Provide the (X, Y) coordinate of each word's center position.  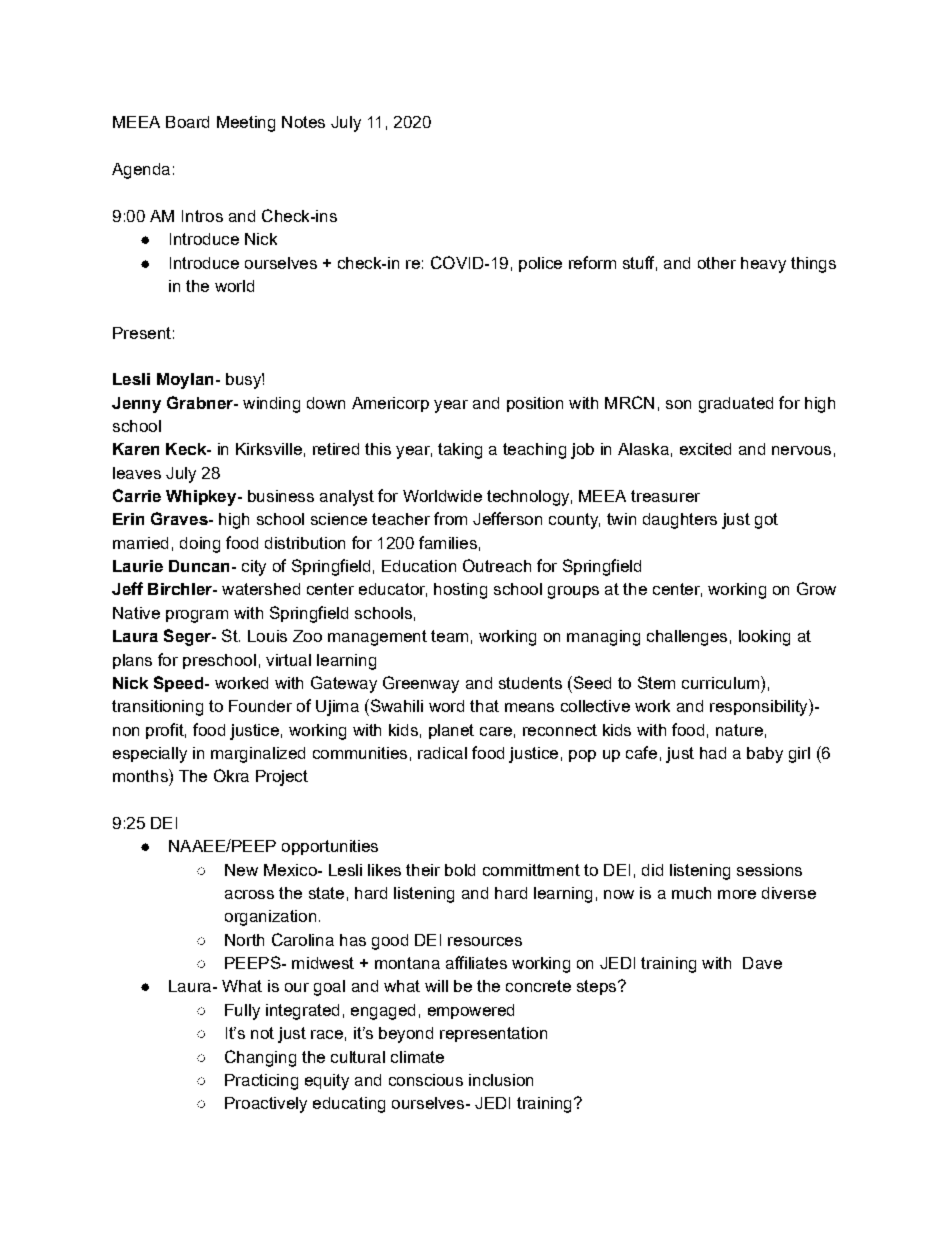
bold (460, 870)
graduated (736, 405)
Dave (762, 963)
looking (764, 638)
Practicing (261, 1082)
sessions (769, 870)
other (717, 263)
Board (187, 122)
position (535, 404)
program (197, 616)
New (241, 870)
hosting (460, 591)
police (540, 264)
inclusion (501, 1080)
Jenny (136, 405)
